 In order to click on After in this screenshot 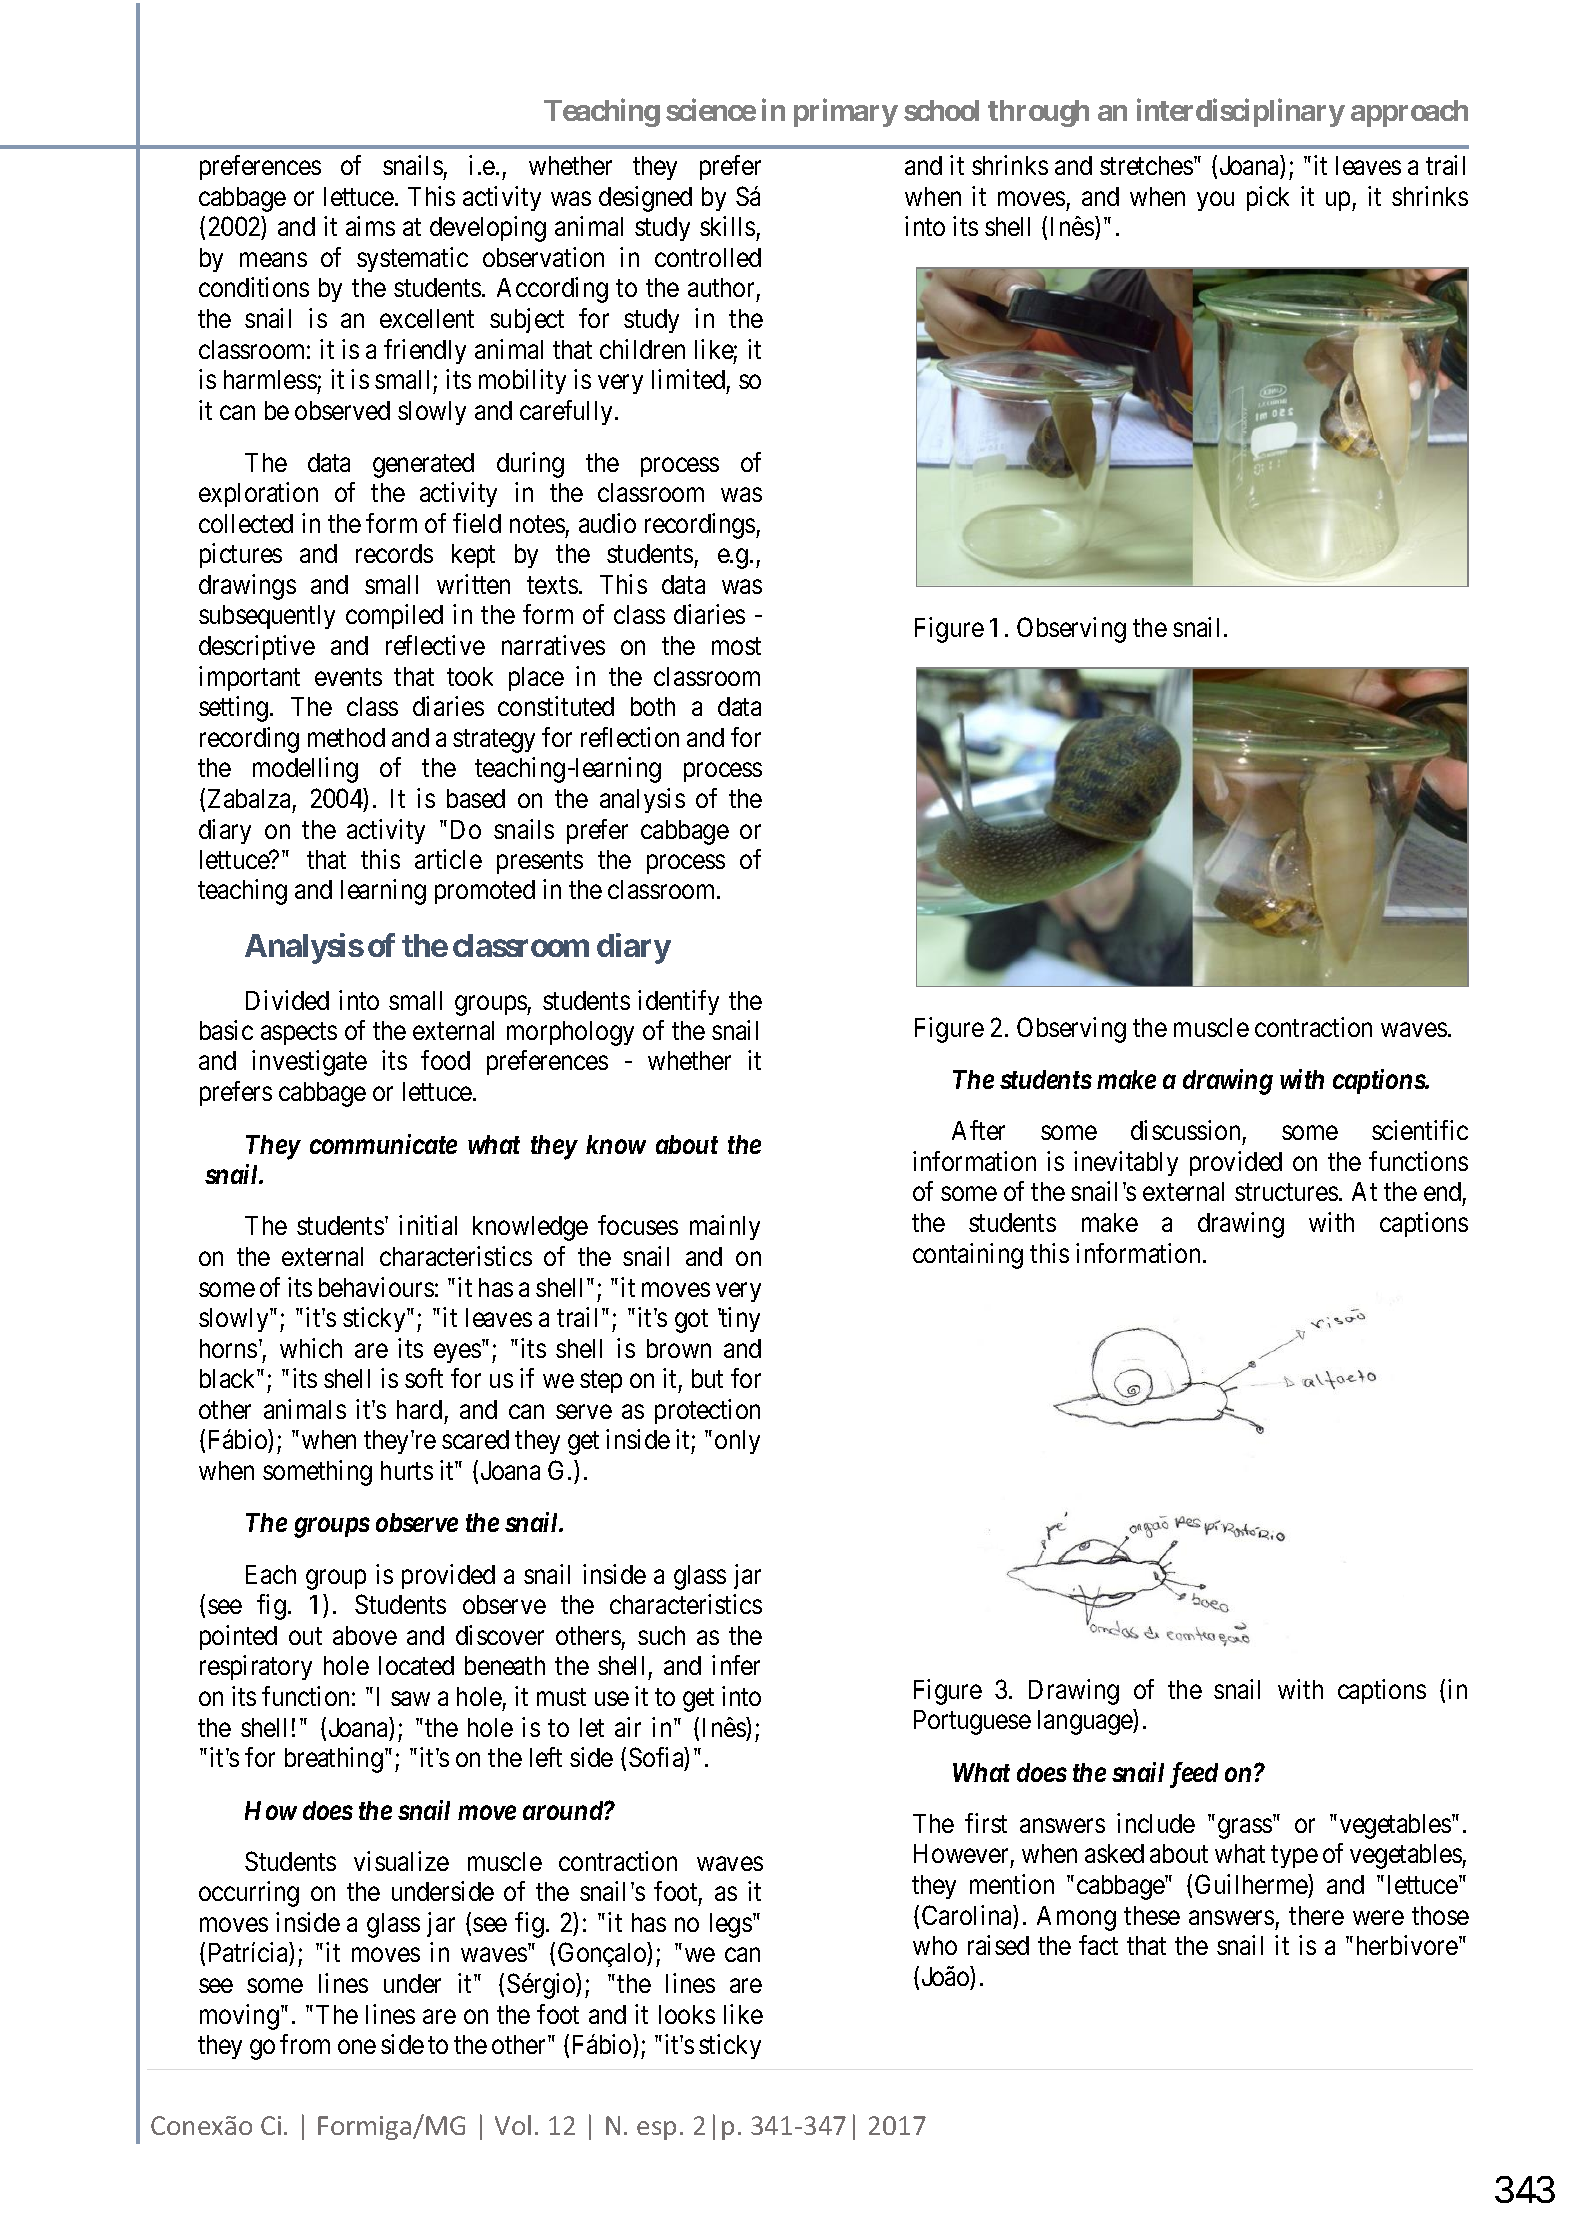, I will do `click(978, 1130)`.
